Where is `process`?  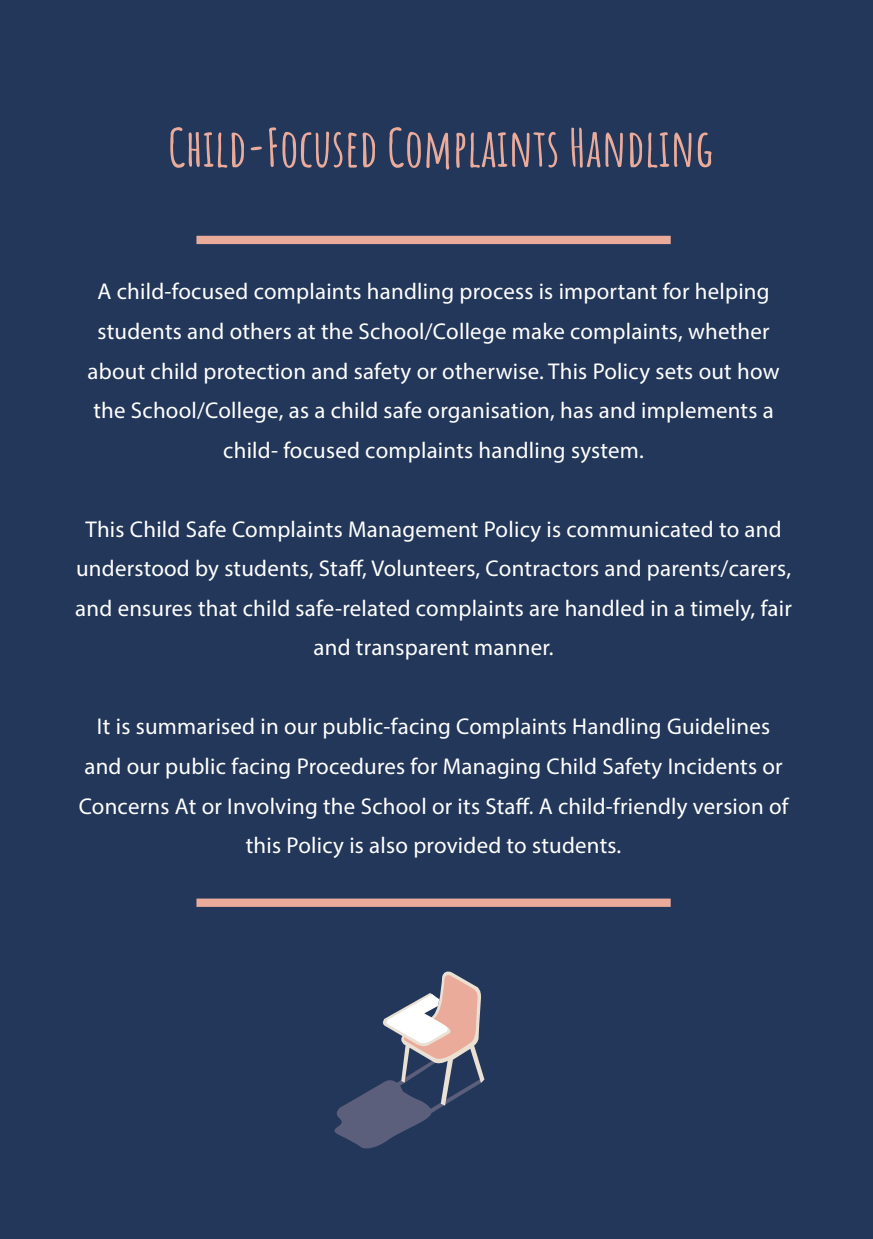
process is located at coordinates (497, 295).
